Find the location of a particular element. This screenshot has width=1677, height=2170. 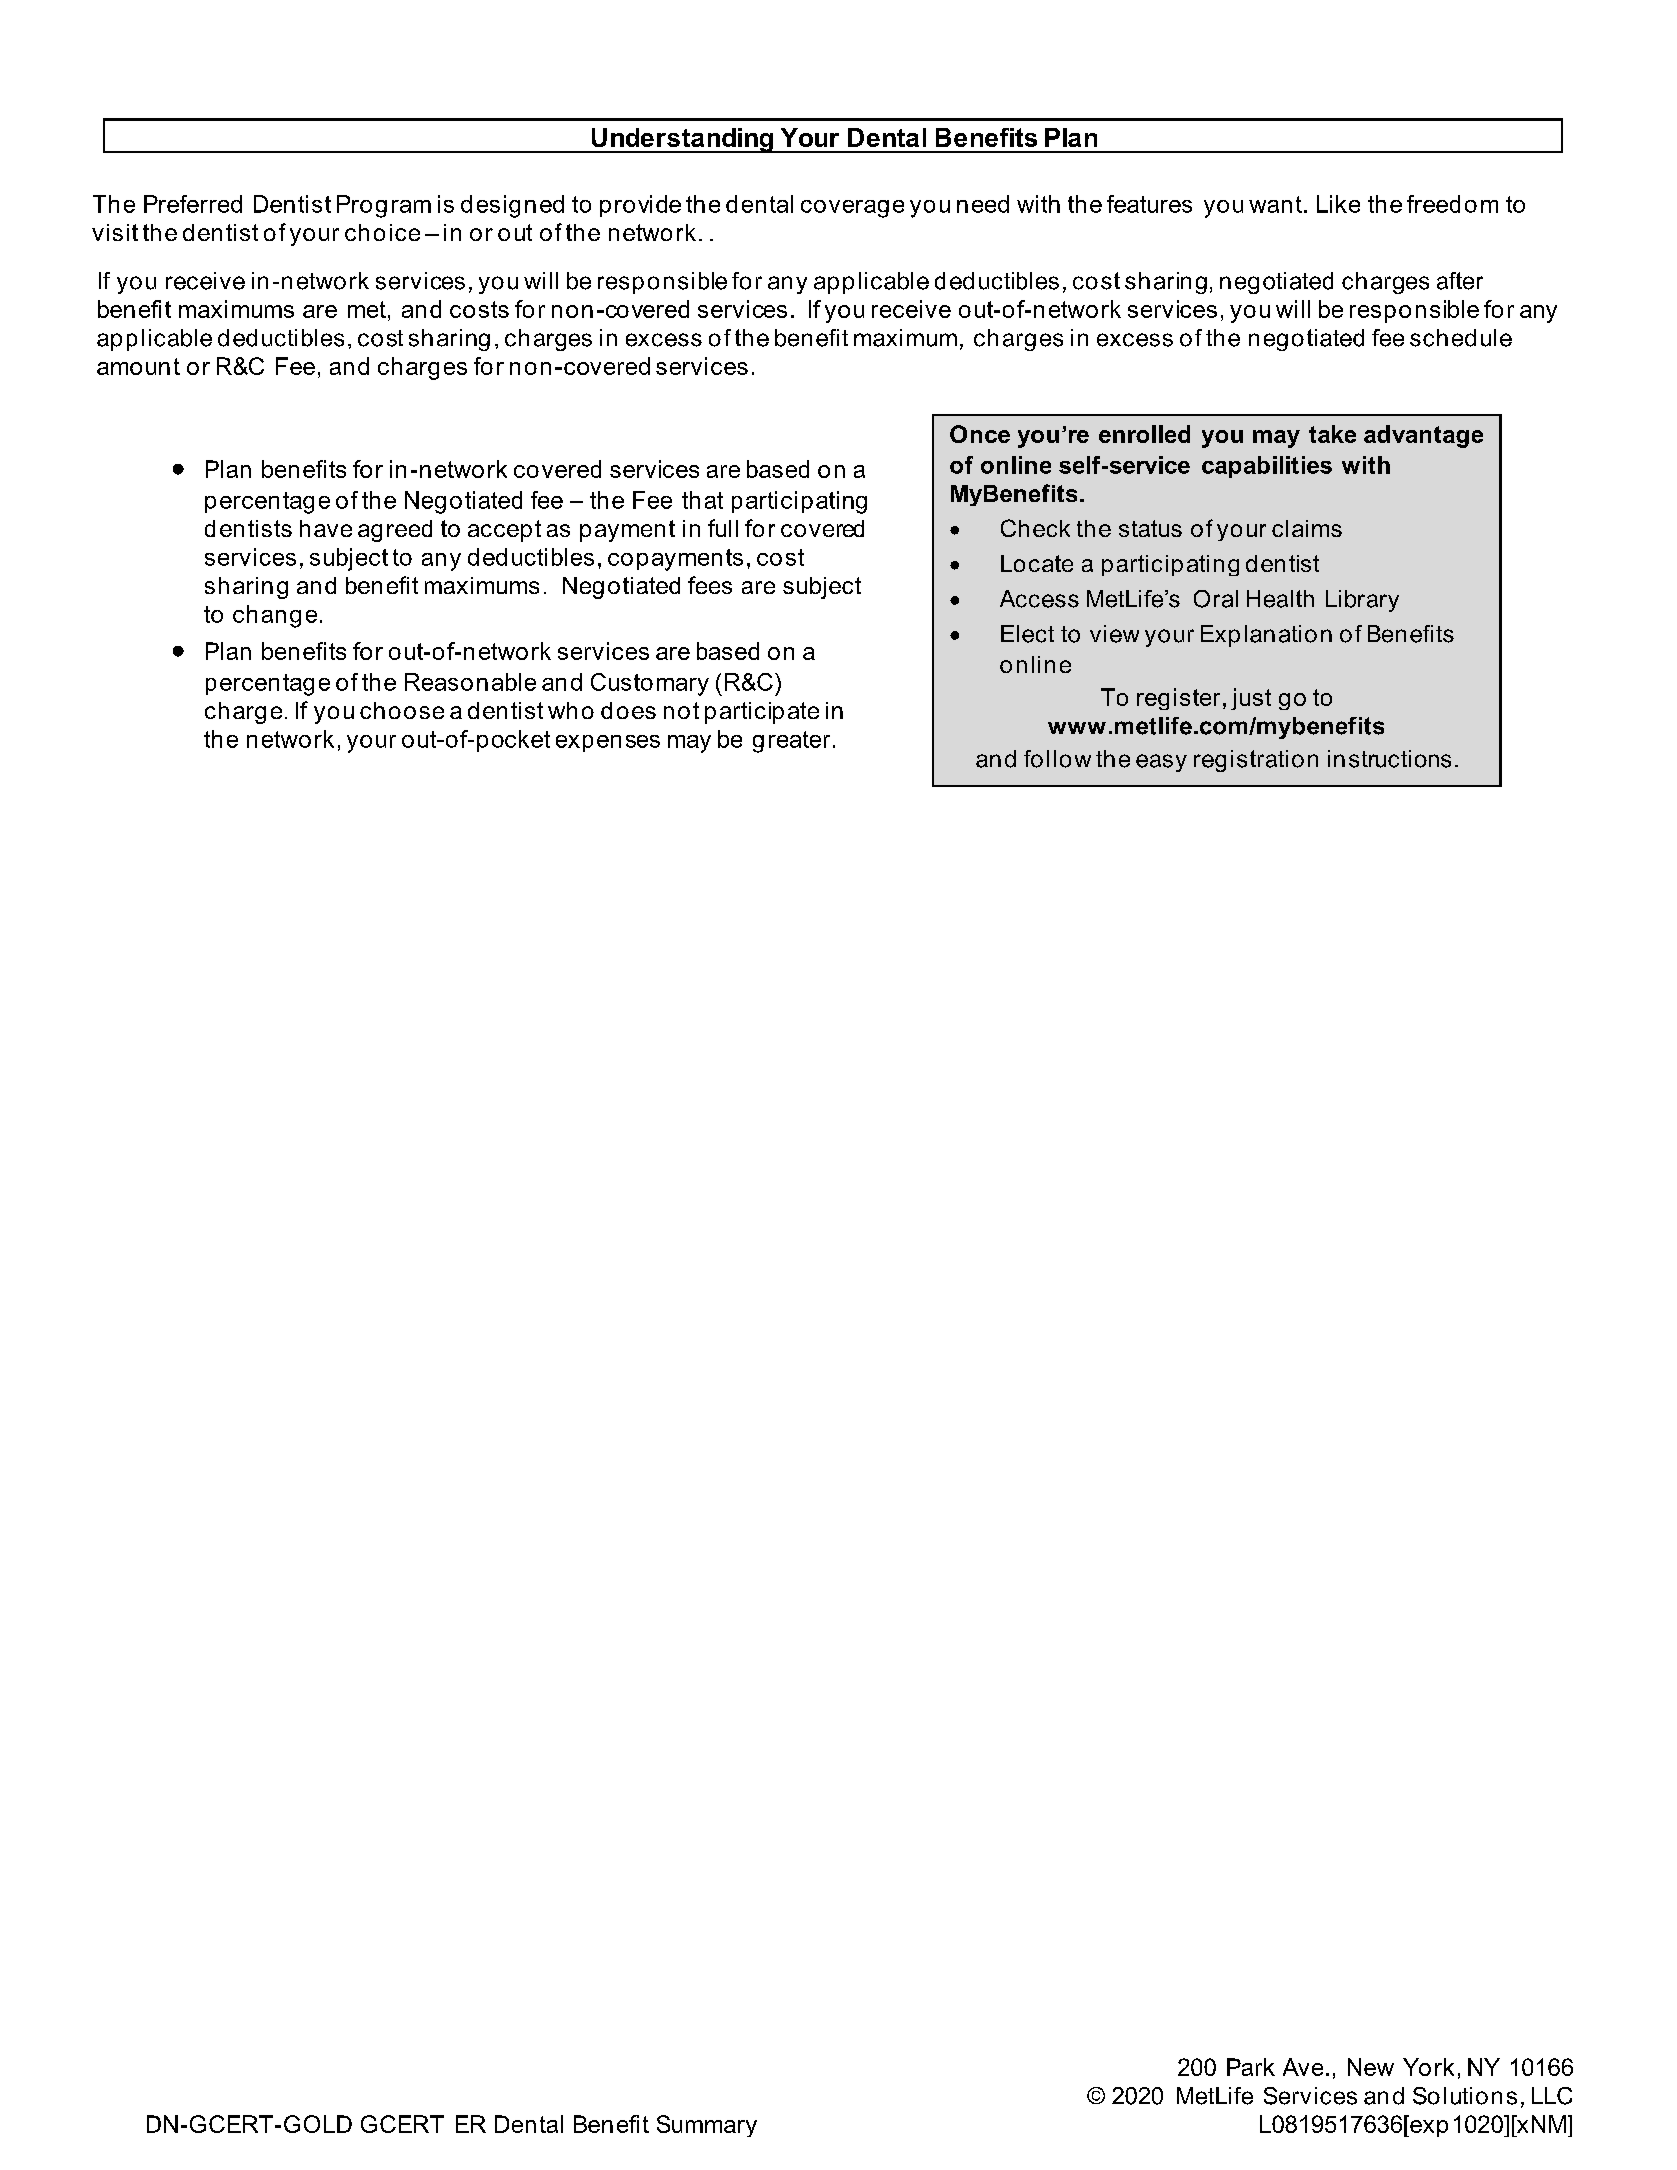

Like is located at coordinates (1338, 204).
